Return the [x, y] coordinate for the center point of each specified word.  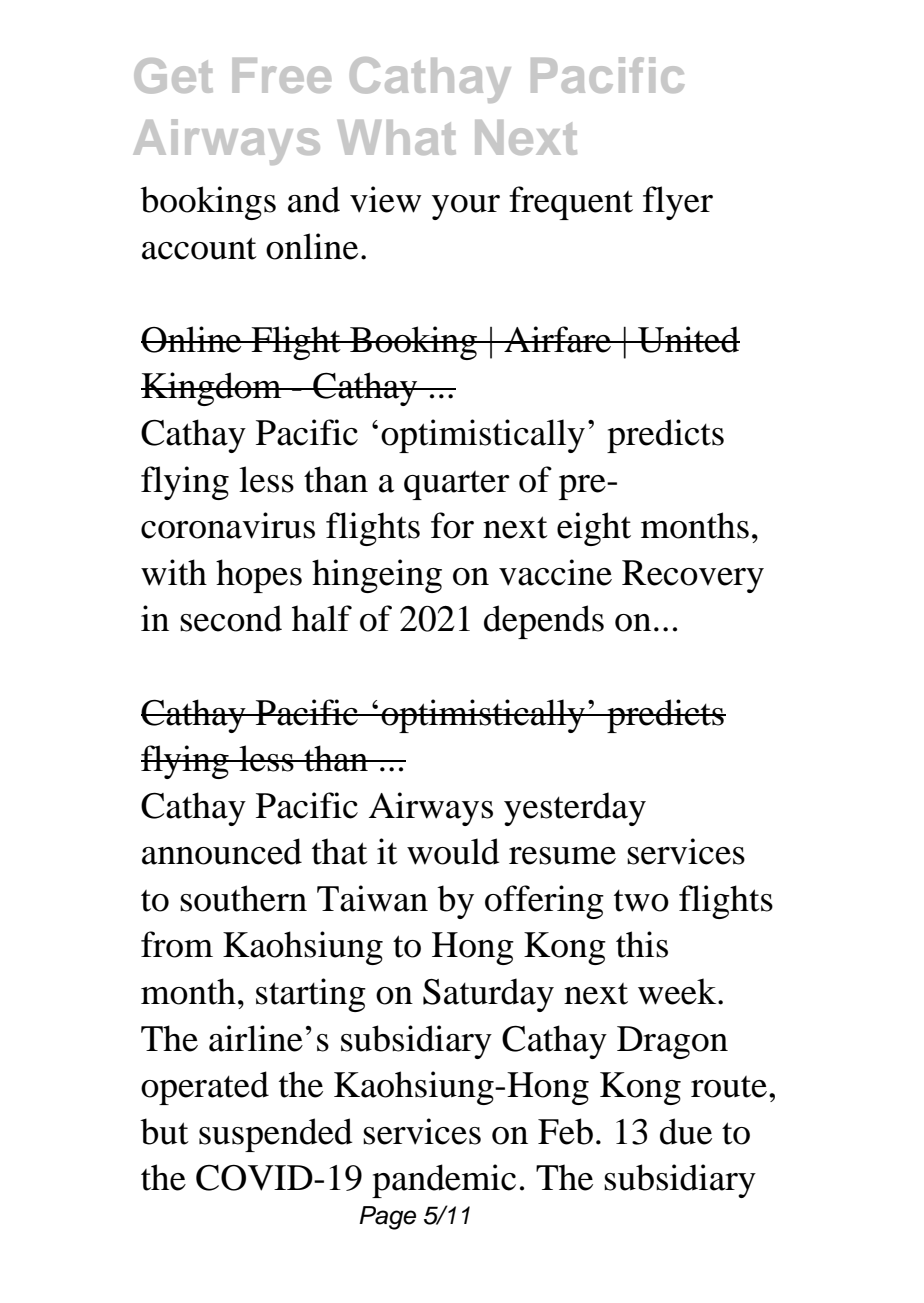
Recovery [693, 576]
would [453, 851]
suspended [276, 1135]
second [231, 618]
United [688, 339]
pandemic [444, 1181]
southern [243, 898]
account [199, 248]
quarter [457, 485]
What [397, 137]
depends [544, 622]
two [641, 901]
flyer [678, 203]
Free [282, 75]
